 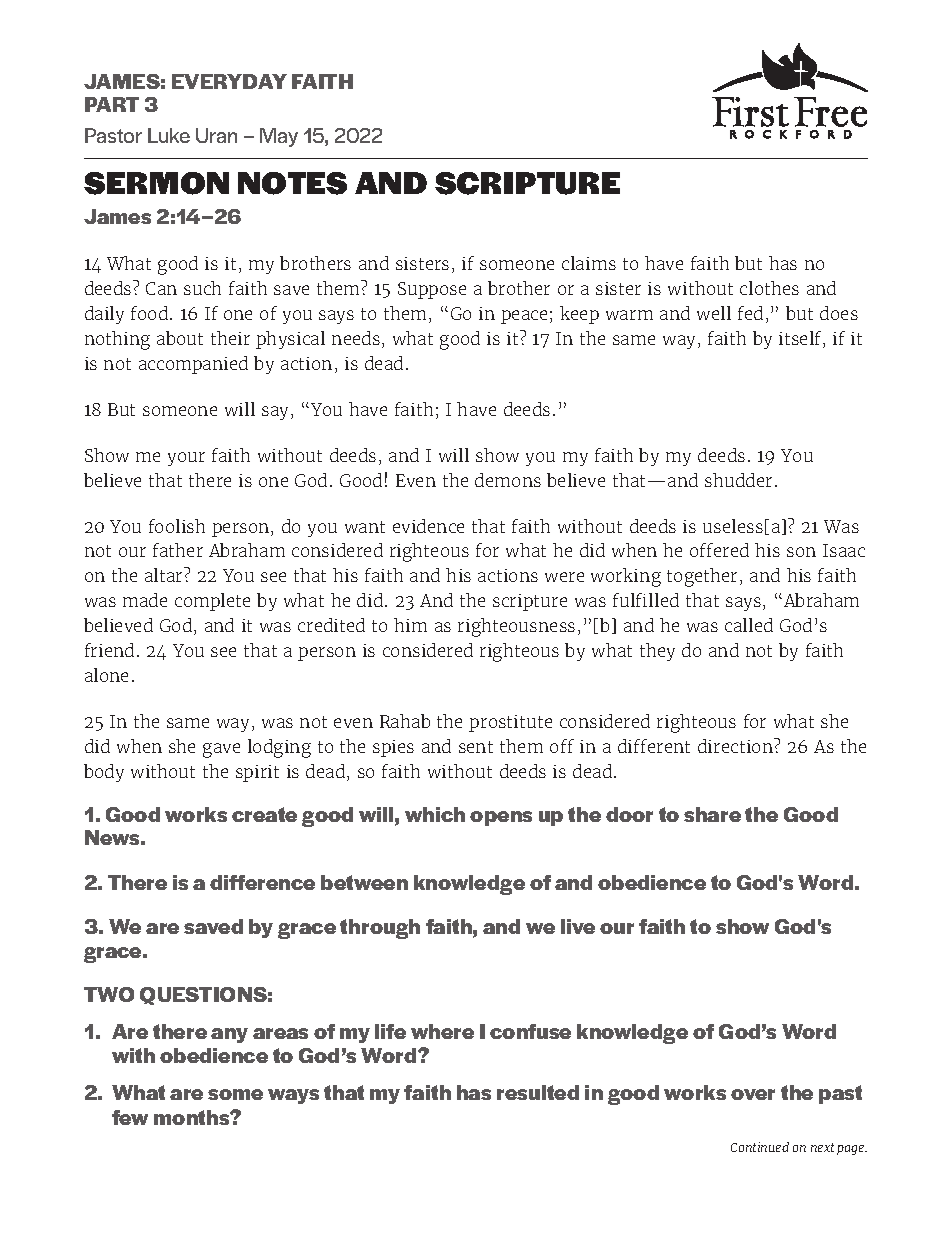 What do you see at coordinates (279, 137) in the screenshot?
I see `May` at bounding box center [279, 137].
